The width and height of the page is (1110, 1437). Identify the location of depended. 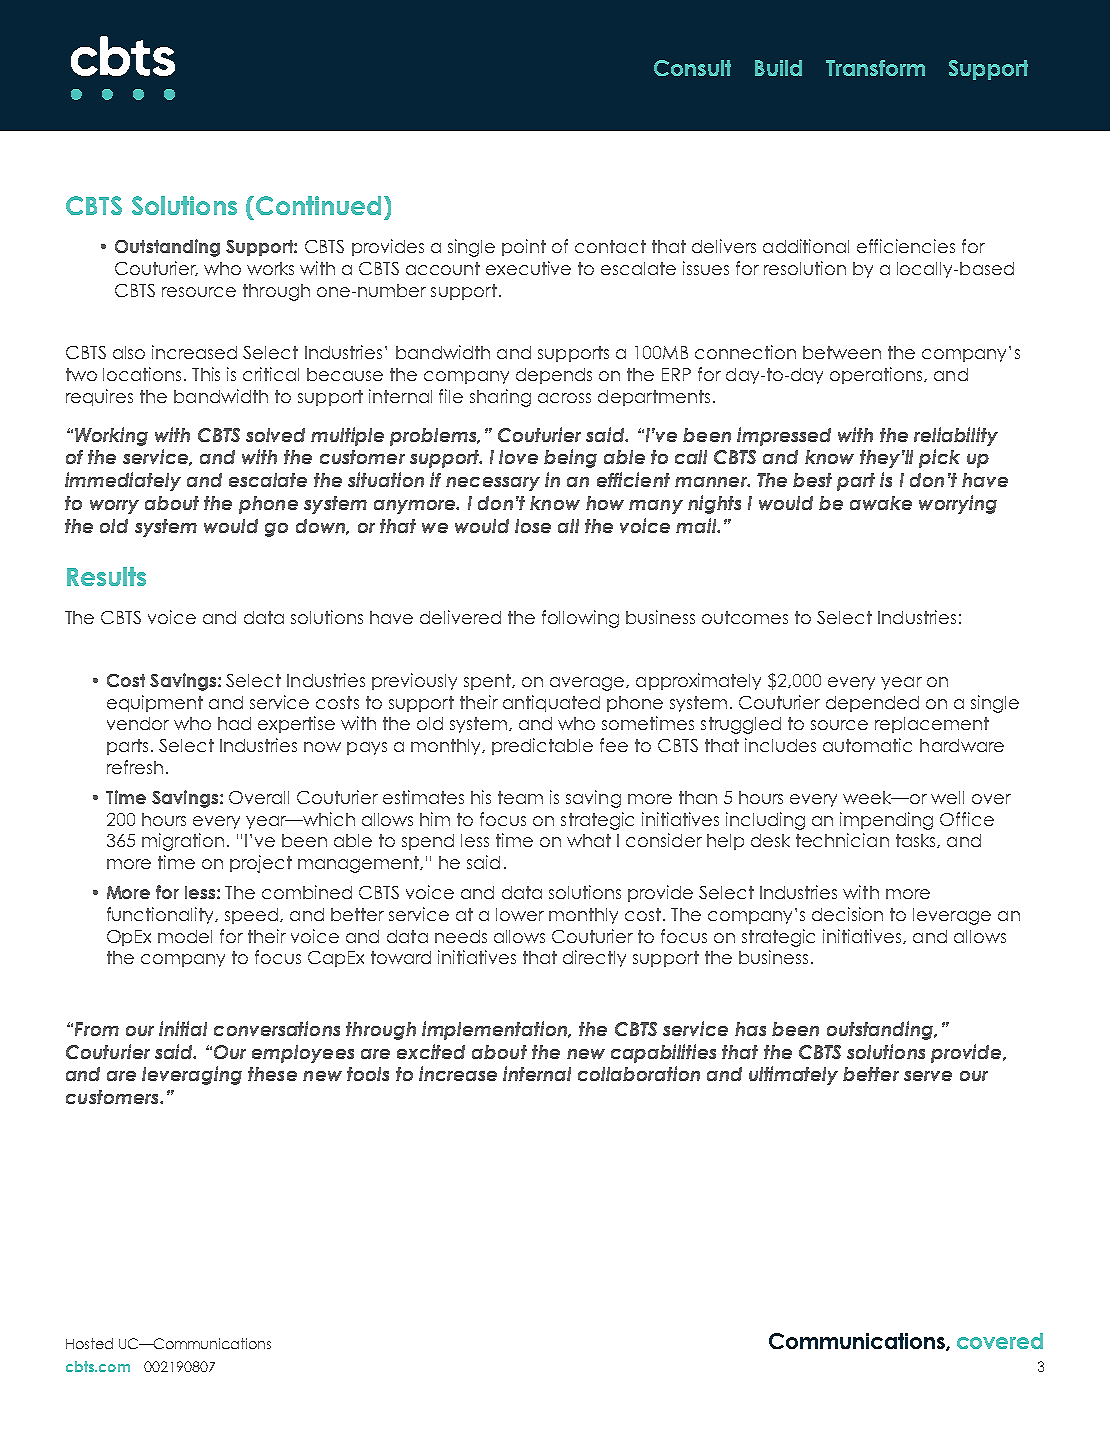
(872, 704).
